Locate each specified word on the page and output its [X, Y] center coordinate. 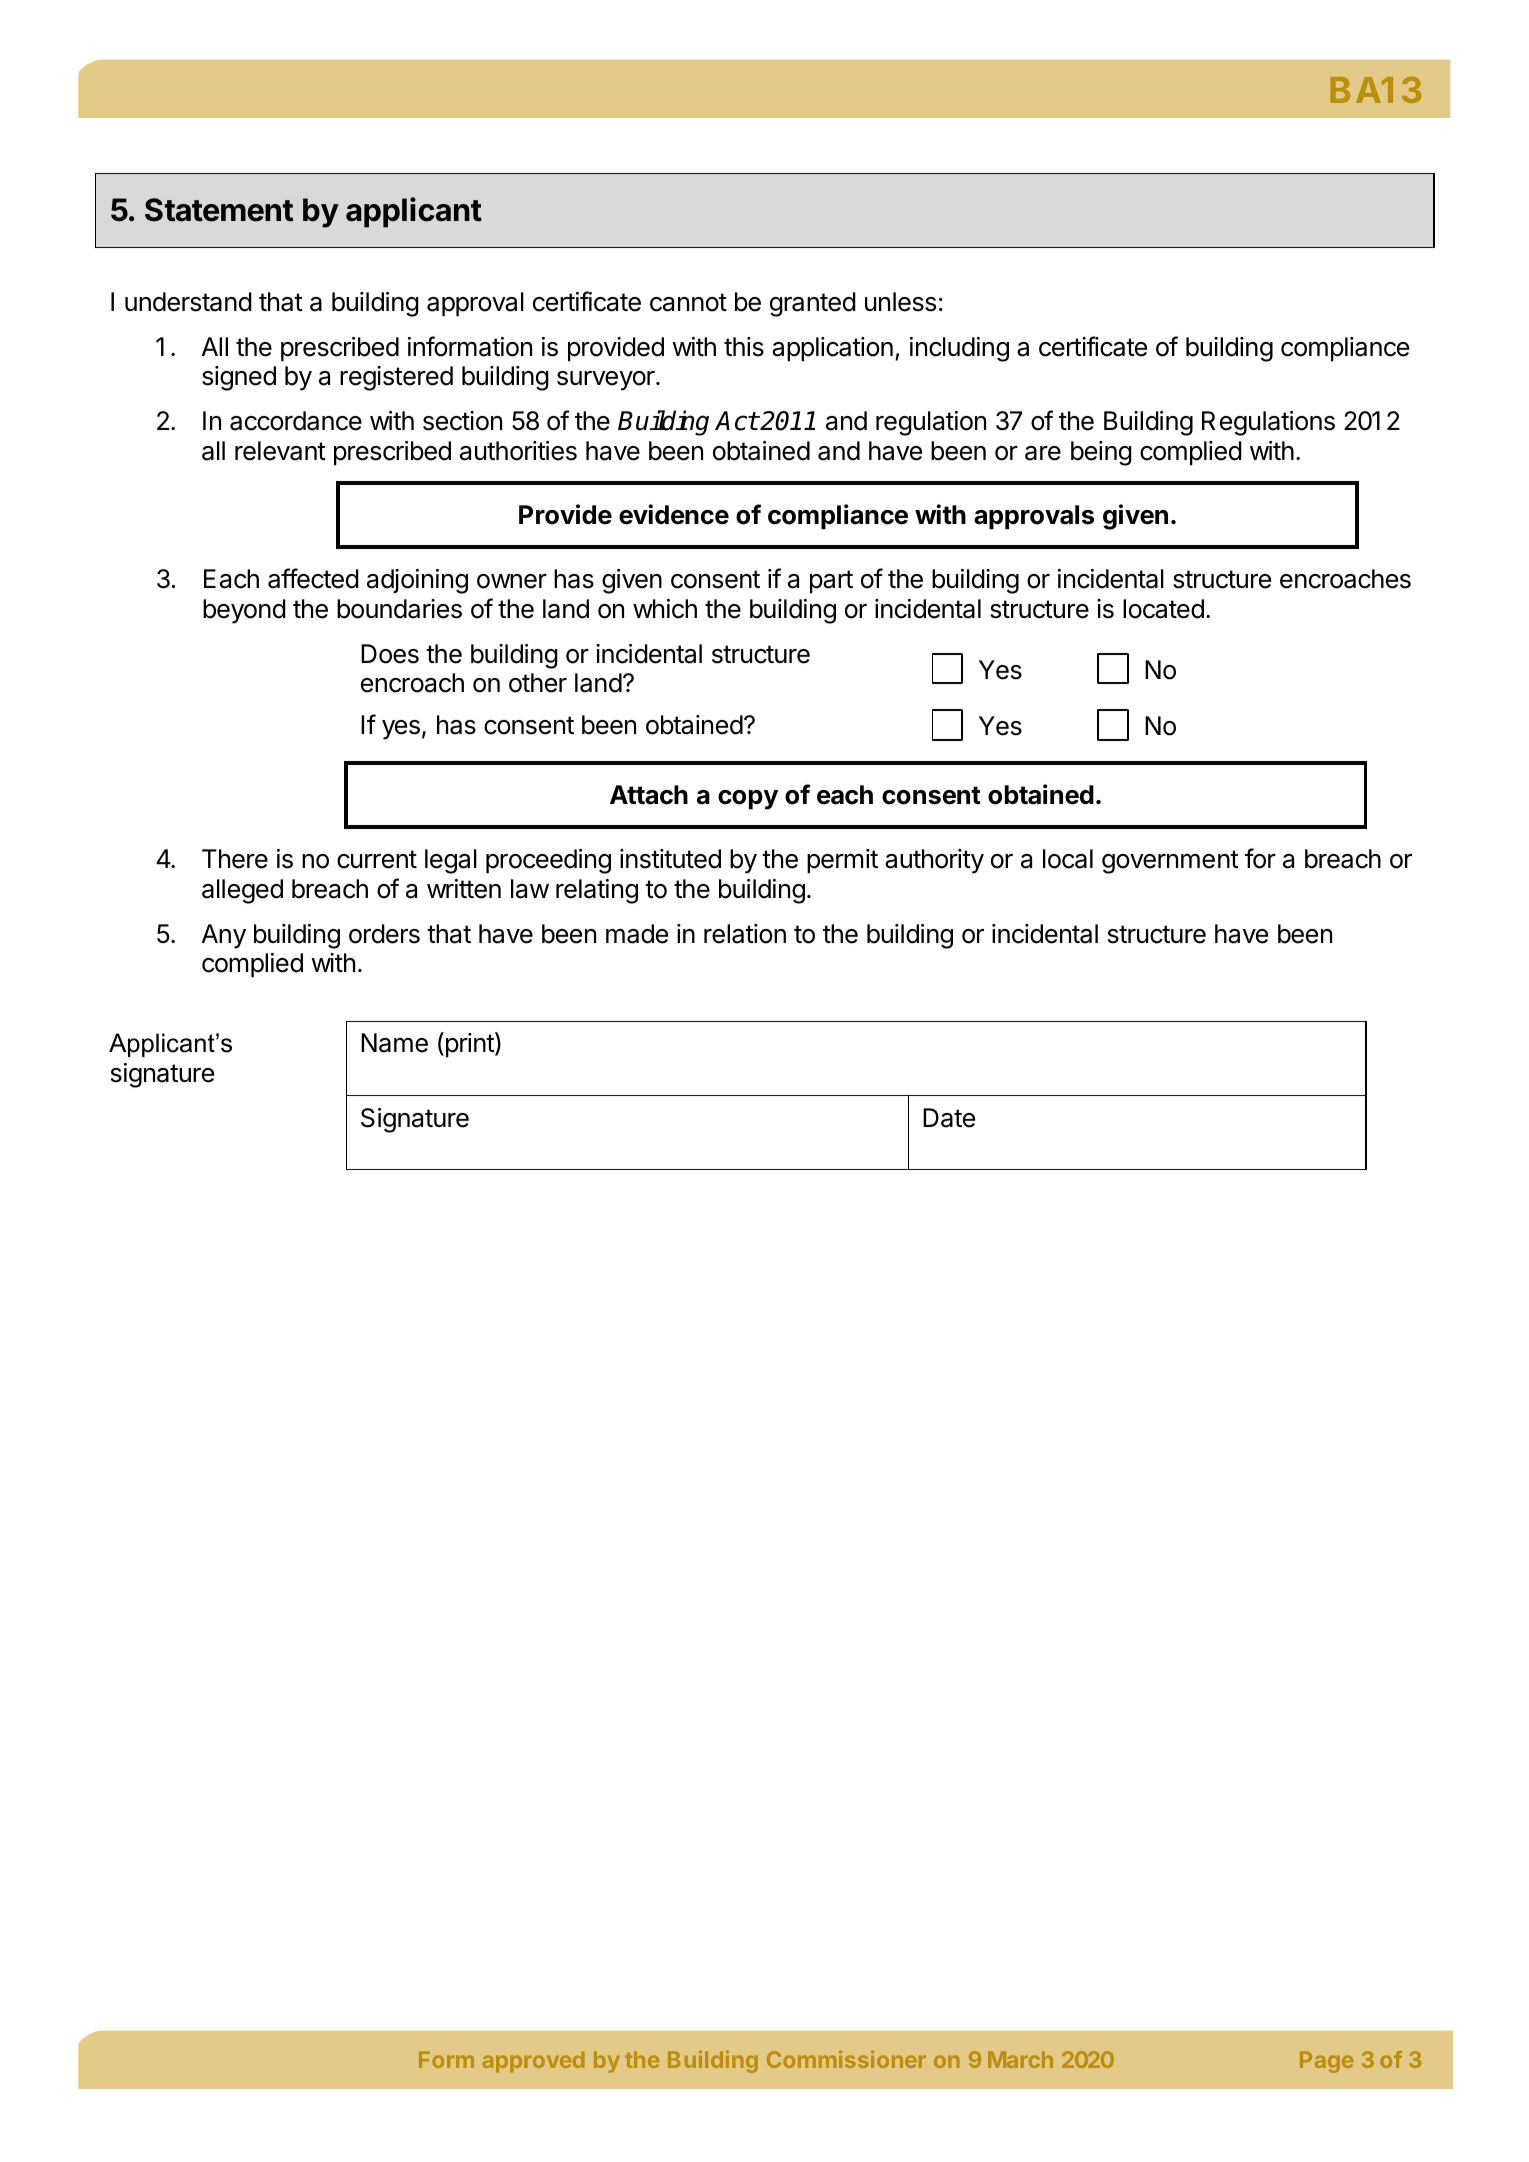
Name [394, 1043]
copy [748, 800]
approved [533, 2062]
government [1170, 862]
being [1101, 453]
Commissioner [846, 2059]
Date [949, 1118]
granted [813, 304]
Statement [219, 210]
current [377, 859]
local [1068, 859]
